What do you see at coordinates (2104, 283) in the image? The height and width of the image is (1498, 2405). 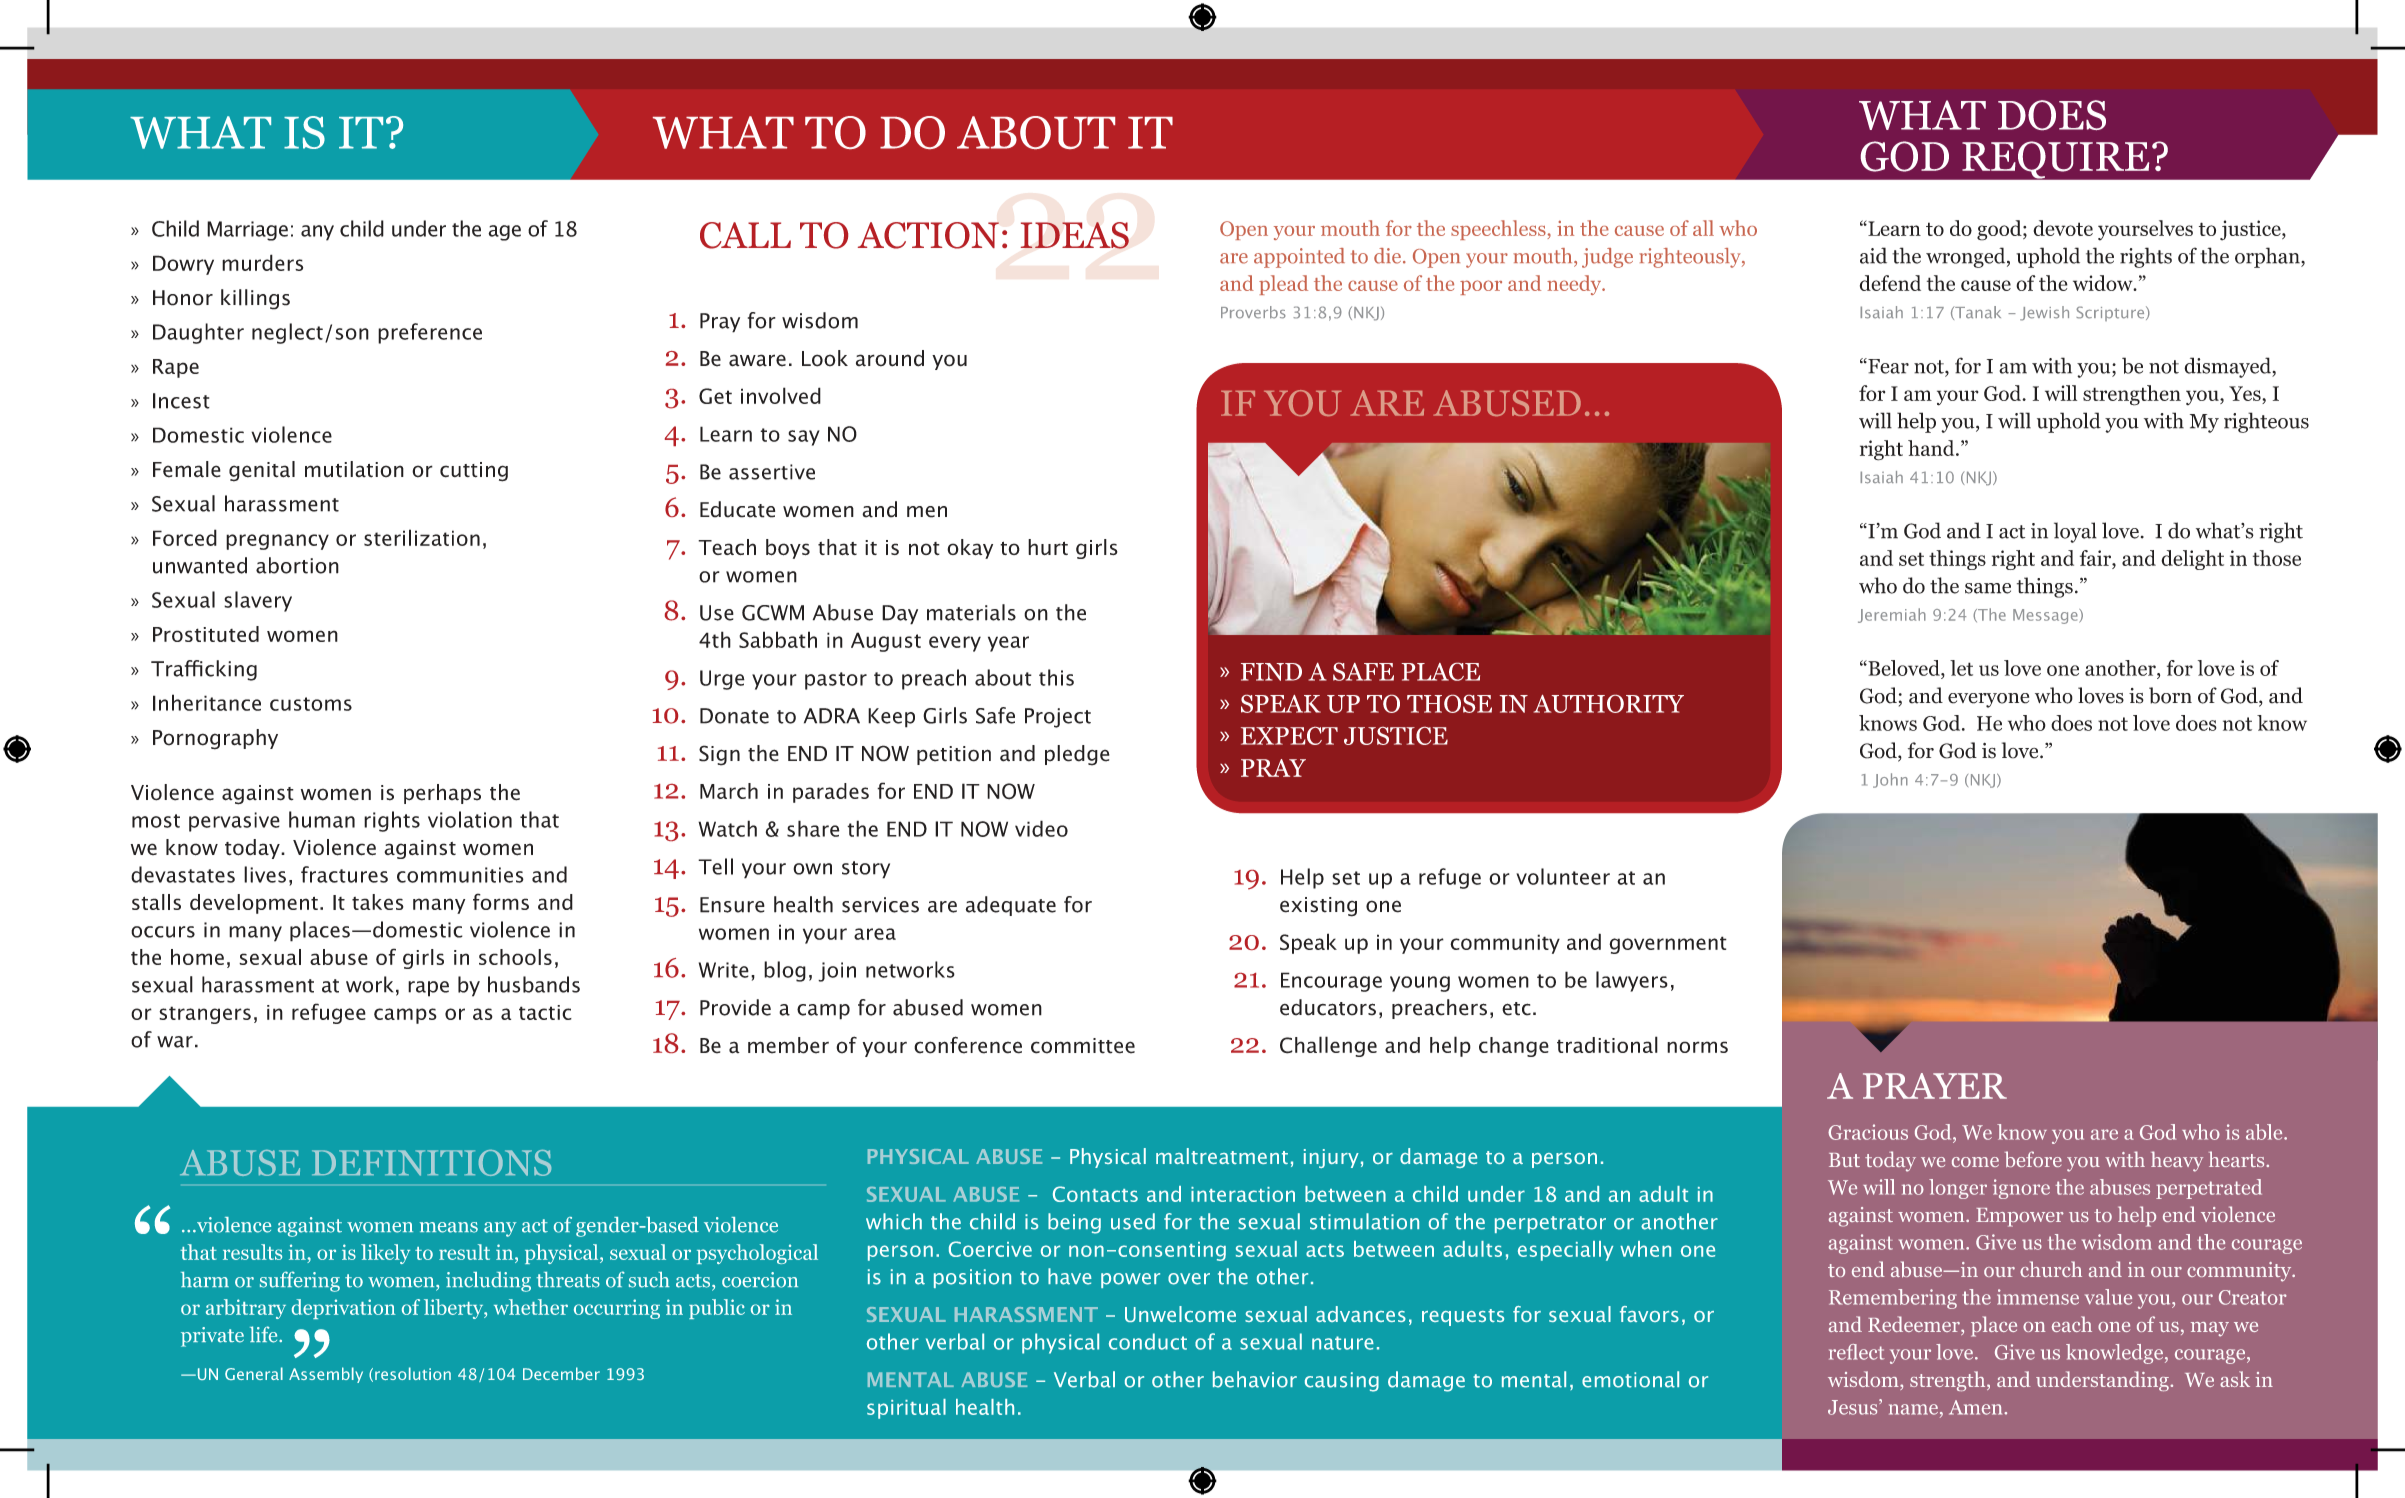 I see `widow` at bounding box center [2104, 283].
